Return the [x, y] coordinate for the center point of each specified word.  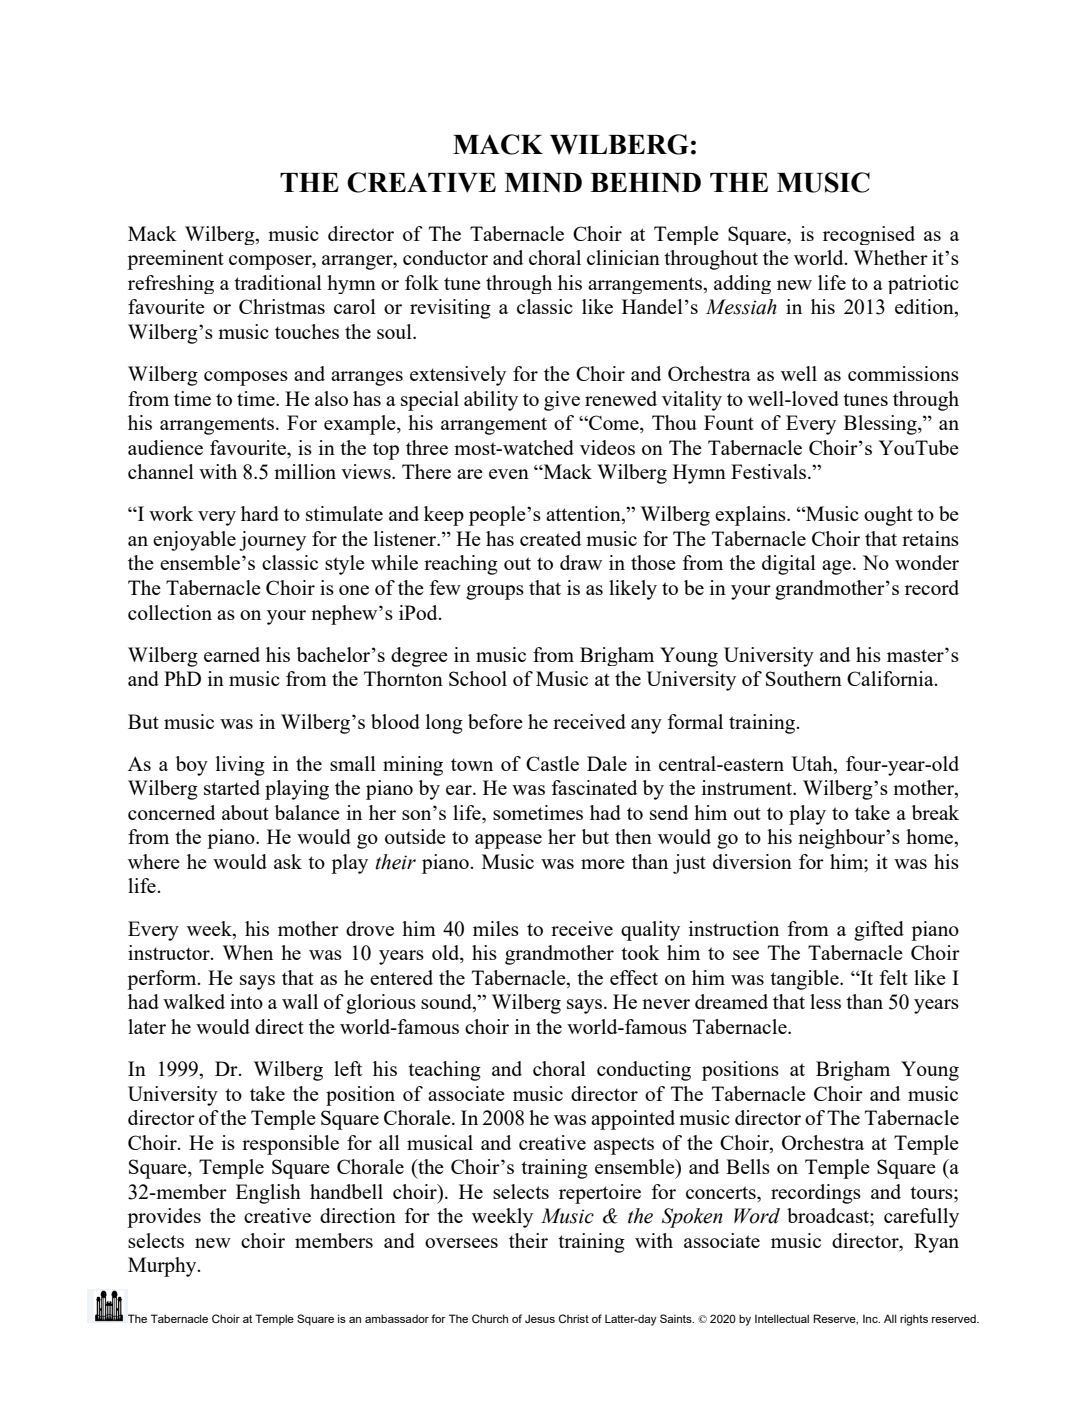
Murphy [163, 1267]
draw [581, 562]
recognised [869, 235]
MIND [543, 182]
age [838, 567]
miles [496, 928]
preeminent [175, 260]
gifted [879, 931]
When [248, 952]
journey [272, 541]
